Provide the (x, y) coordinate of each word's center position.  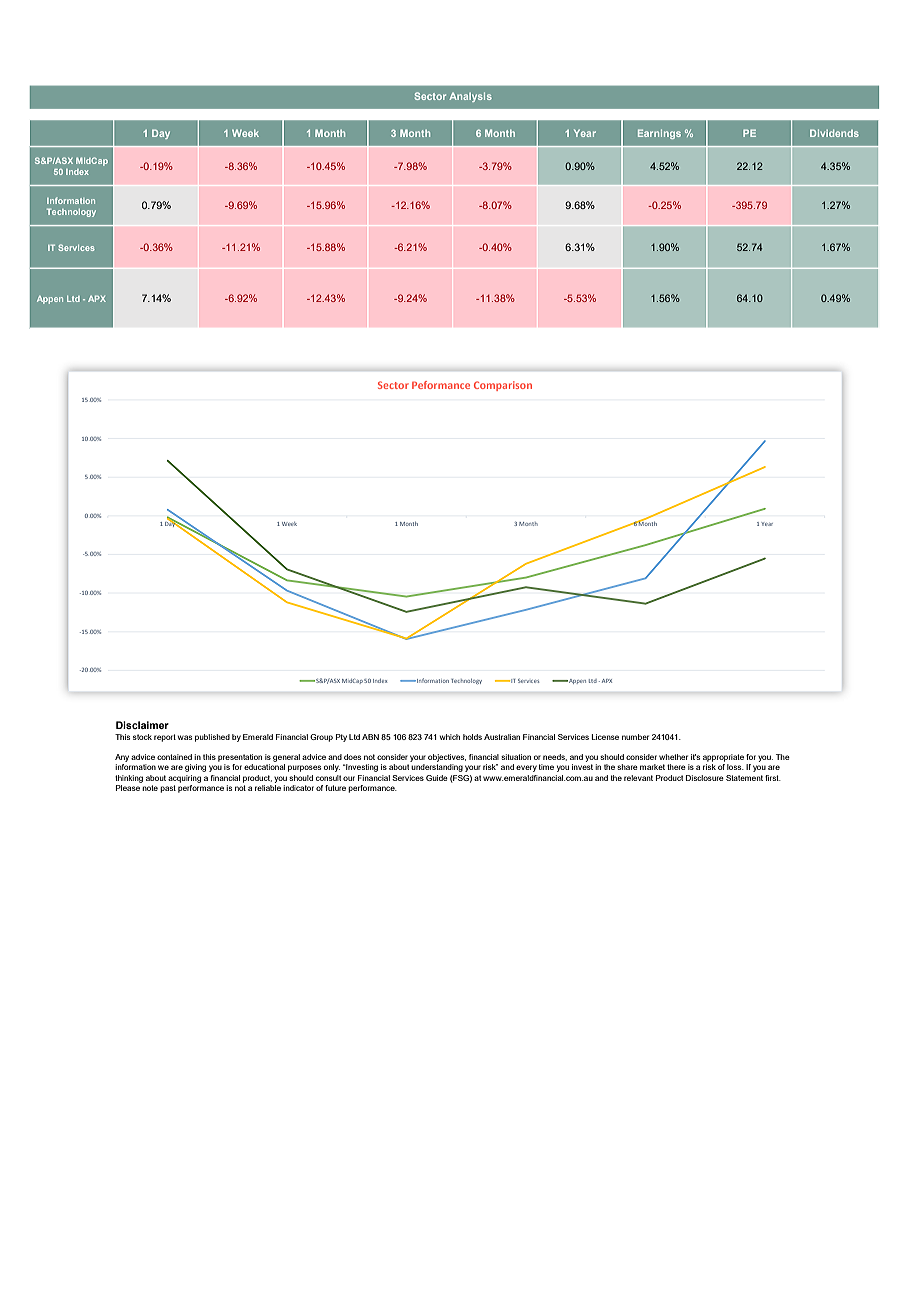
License (605, 737)
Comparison (503, 386)
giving (195, 768)
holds (472, 737)
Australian (502, 737)
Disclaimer (142, 725)
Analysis (470, 97)
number (635, 737)
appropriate (723, 758)
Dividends (834, 133)
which (450, 737)
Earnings (659, 134)
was (185, 737)
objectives (447, 758)
